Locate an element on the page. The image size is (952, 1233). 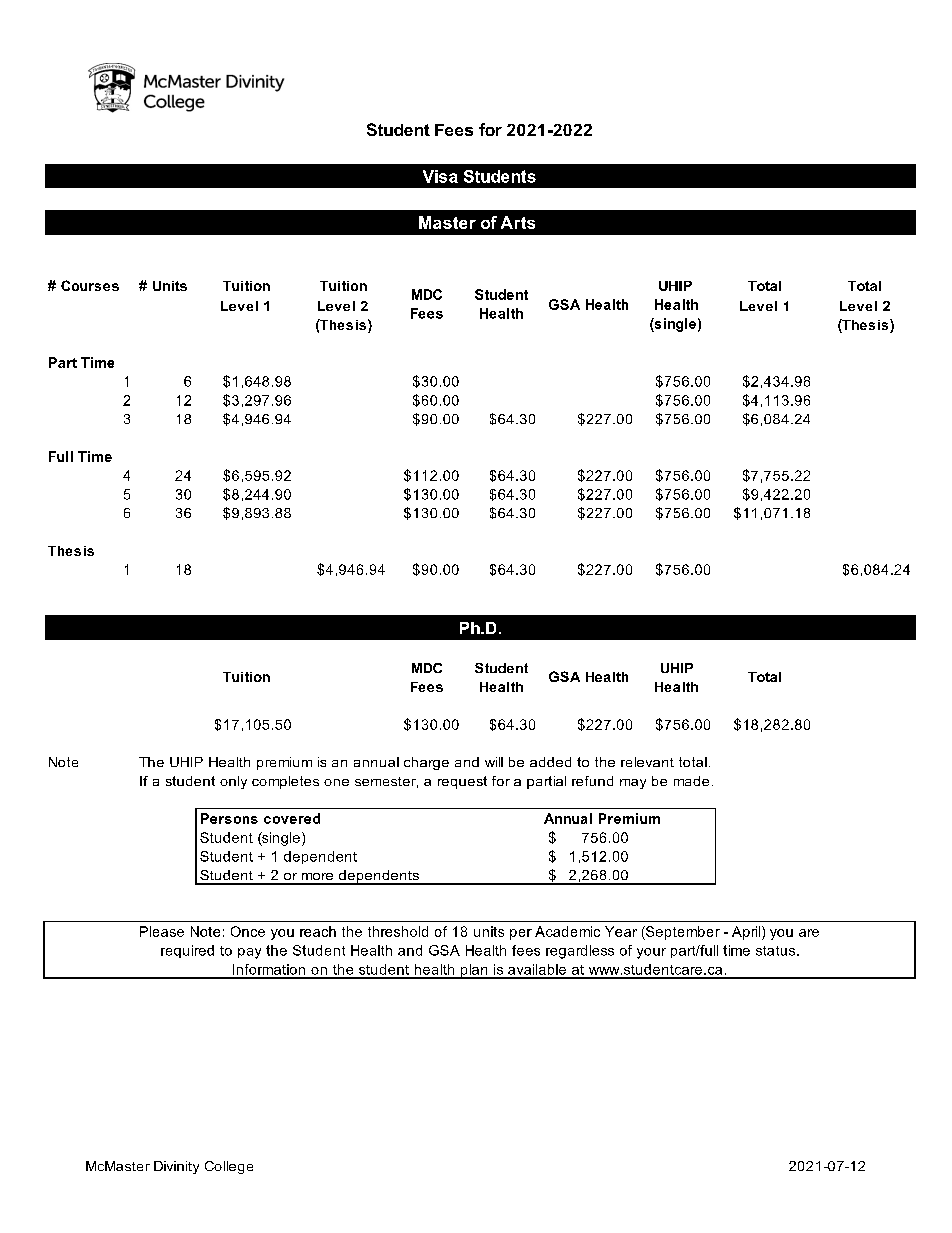
Divinity is located at coordinates (176, 1167).
